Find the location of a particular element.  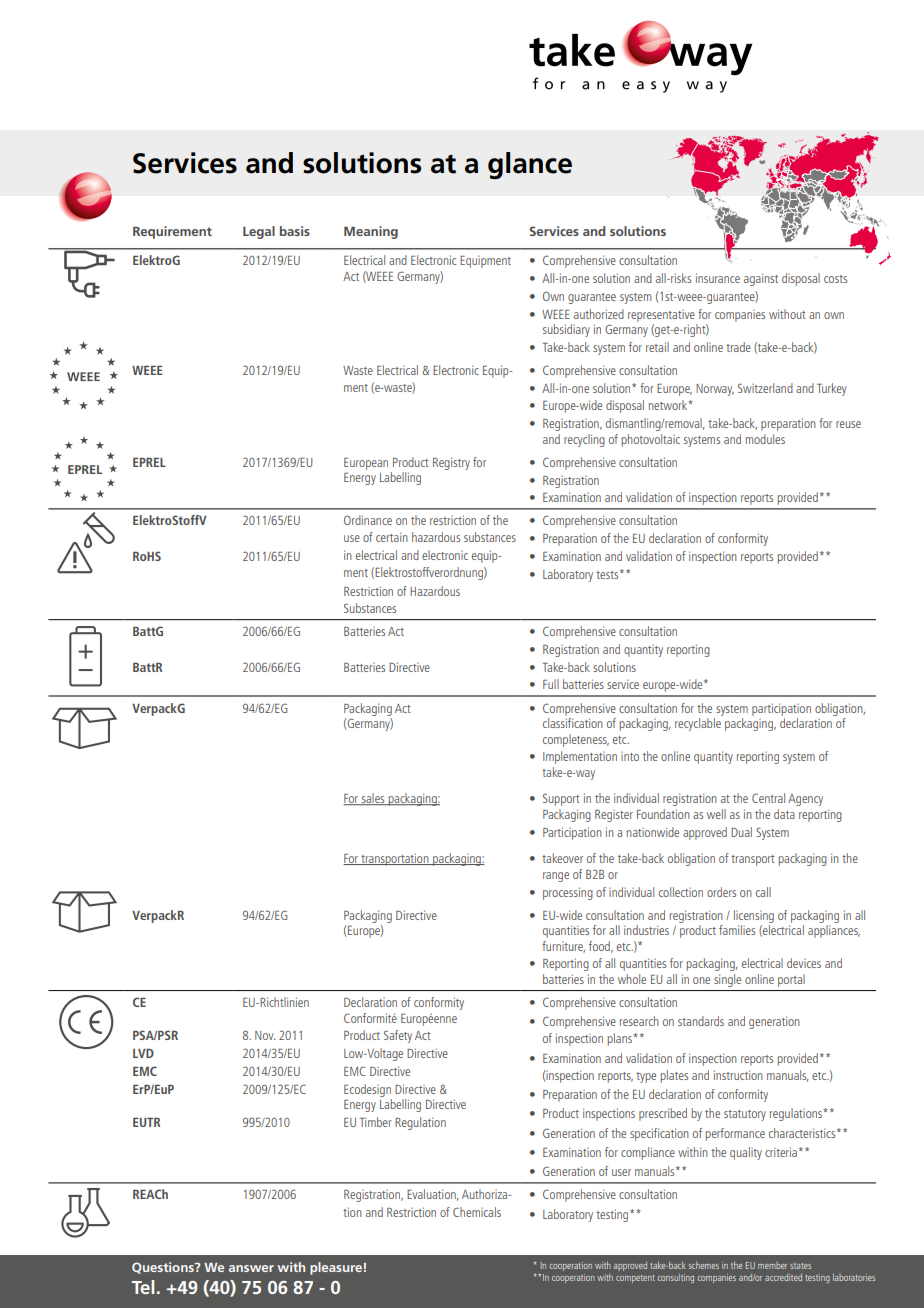

against is located at coordinates (761, 279).
